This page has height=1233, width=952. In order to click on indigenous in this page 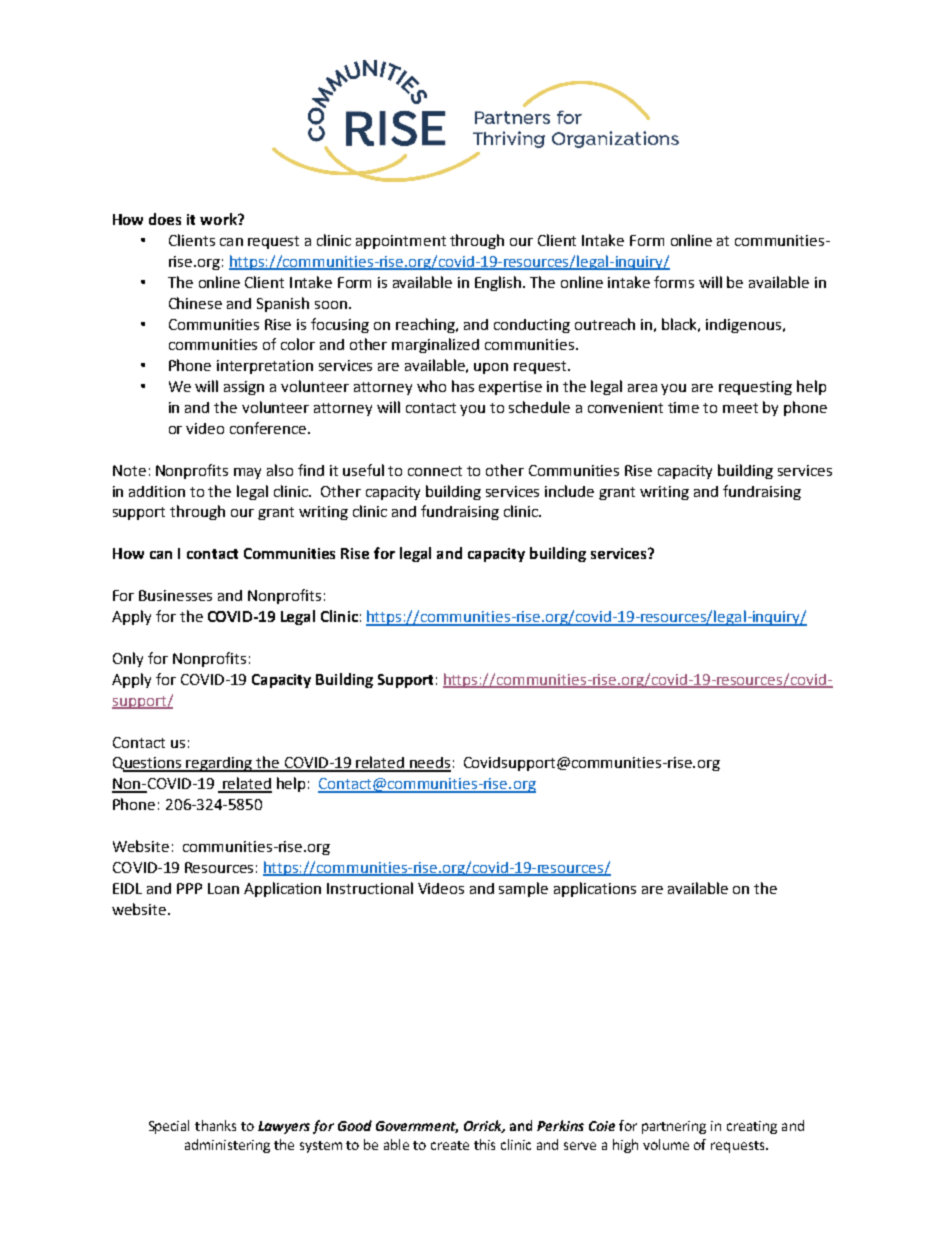, I will do `click(745, 326)`.
